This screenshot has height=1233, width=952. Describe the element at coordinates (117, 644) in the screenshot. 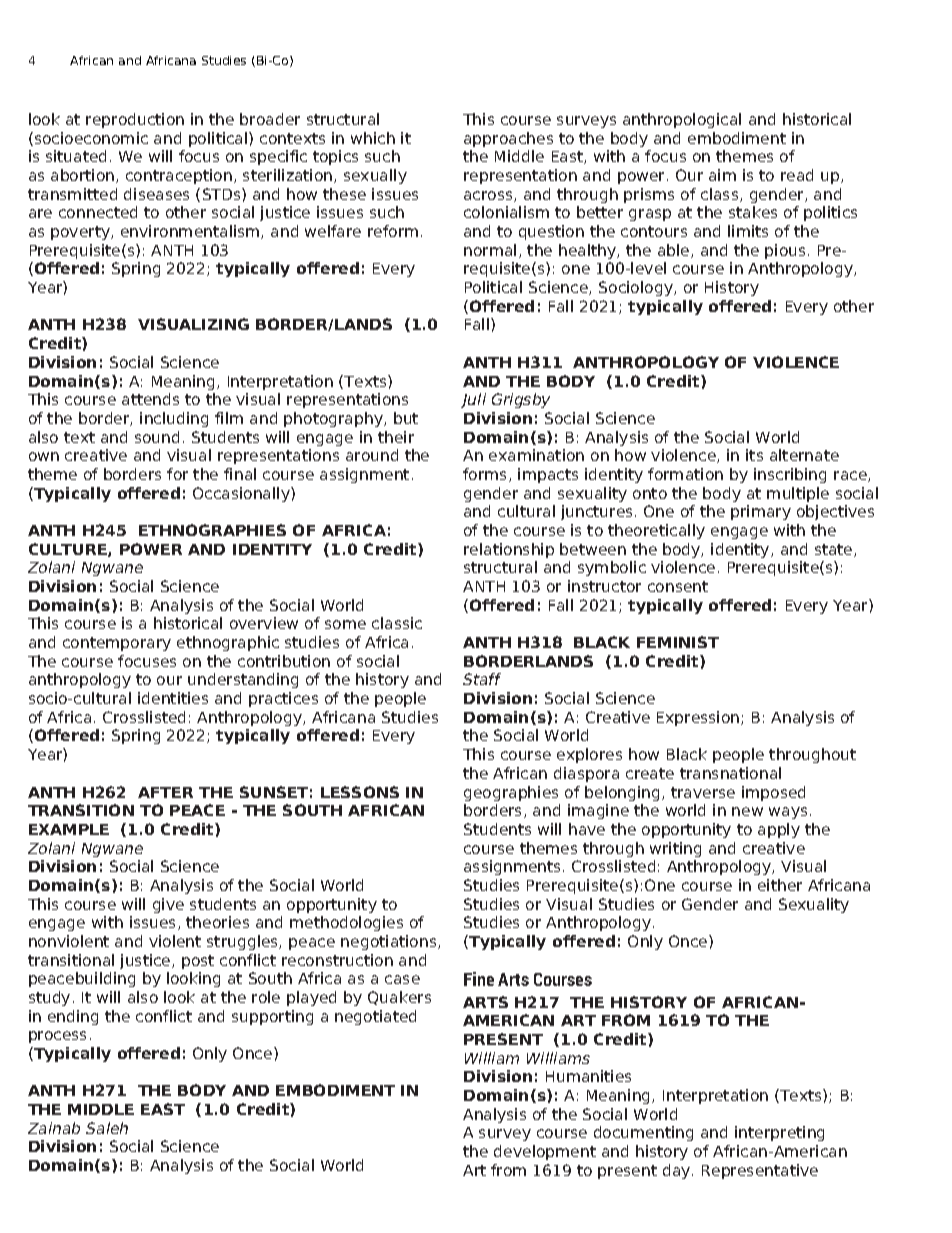

I see `contemporary` at that location.
